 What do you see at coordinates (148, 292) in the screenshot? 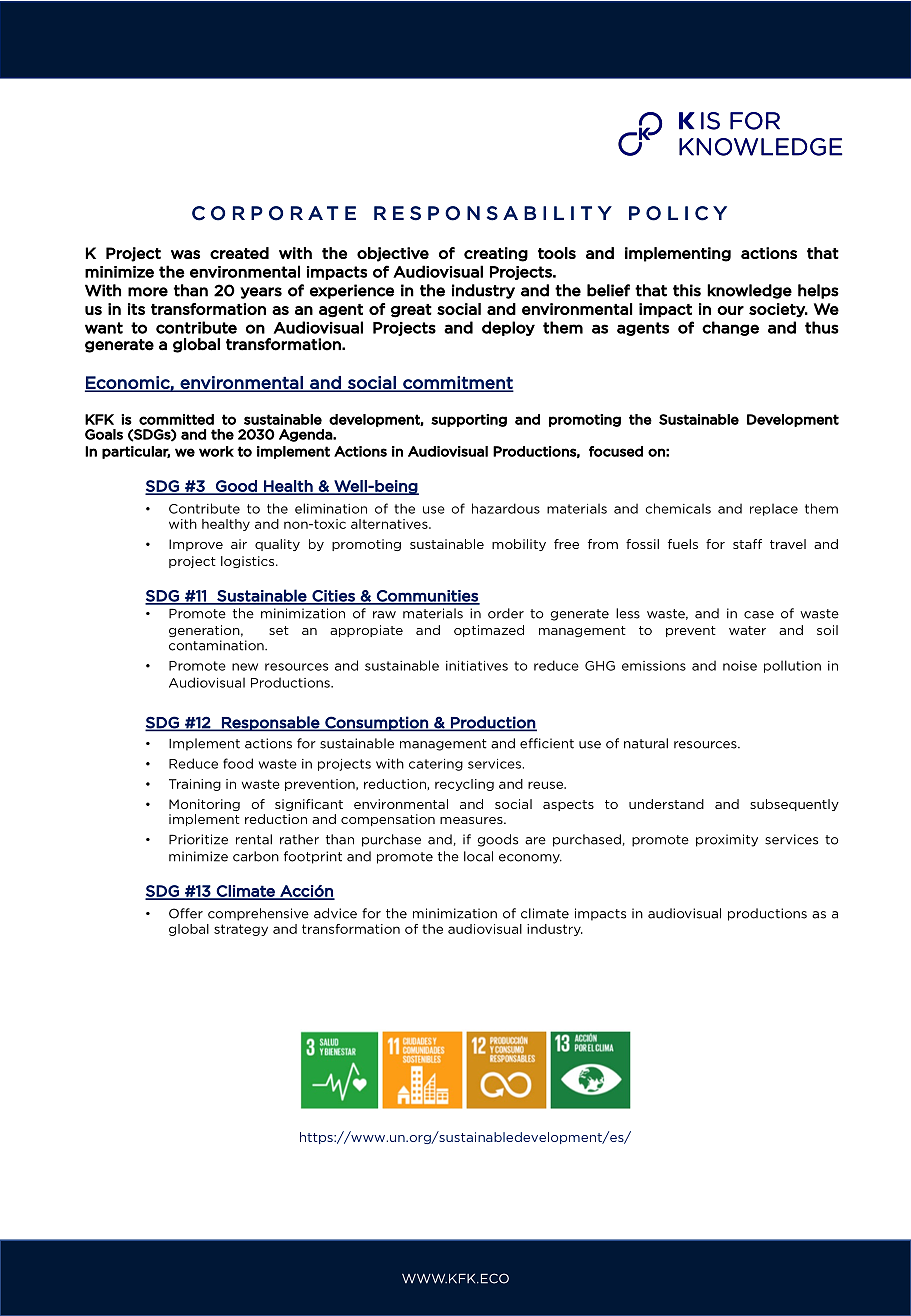
I see `more` at bounding box center [148, 292].
